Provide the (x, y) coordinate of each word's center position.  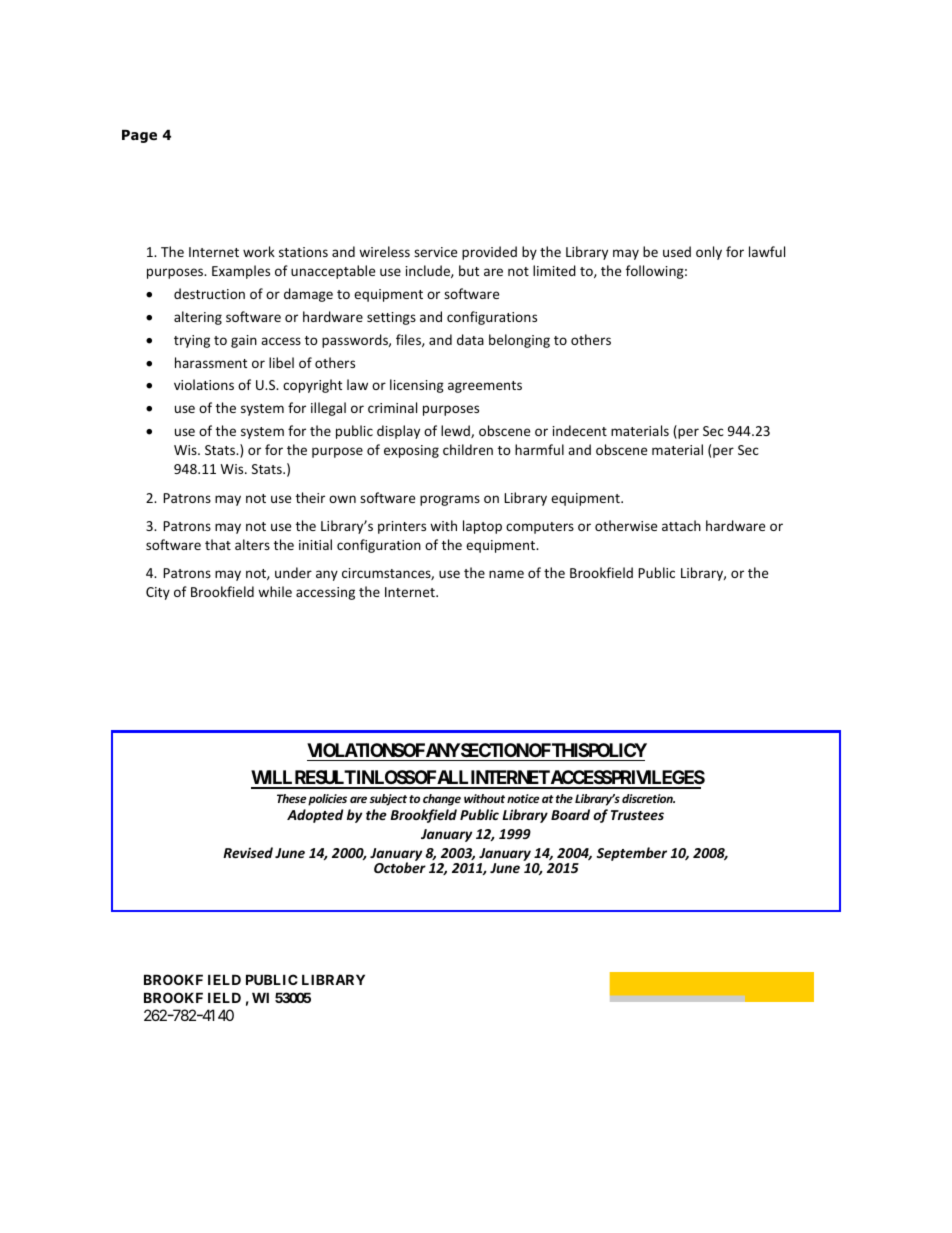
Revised (248, 852)
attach (681, 525)
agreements (485, 387)
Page (139, 136)
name (506, 574)
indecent (580, 430)
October (400, 867)
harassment (211, 362)
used (677, 251)
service (435, 252)
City (158, 593)
